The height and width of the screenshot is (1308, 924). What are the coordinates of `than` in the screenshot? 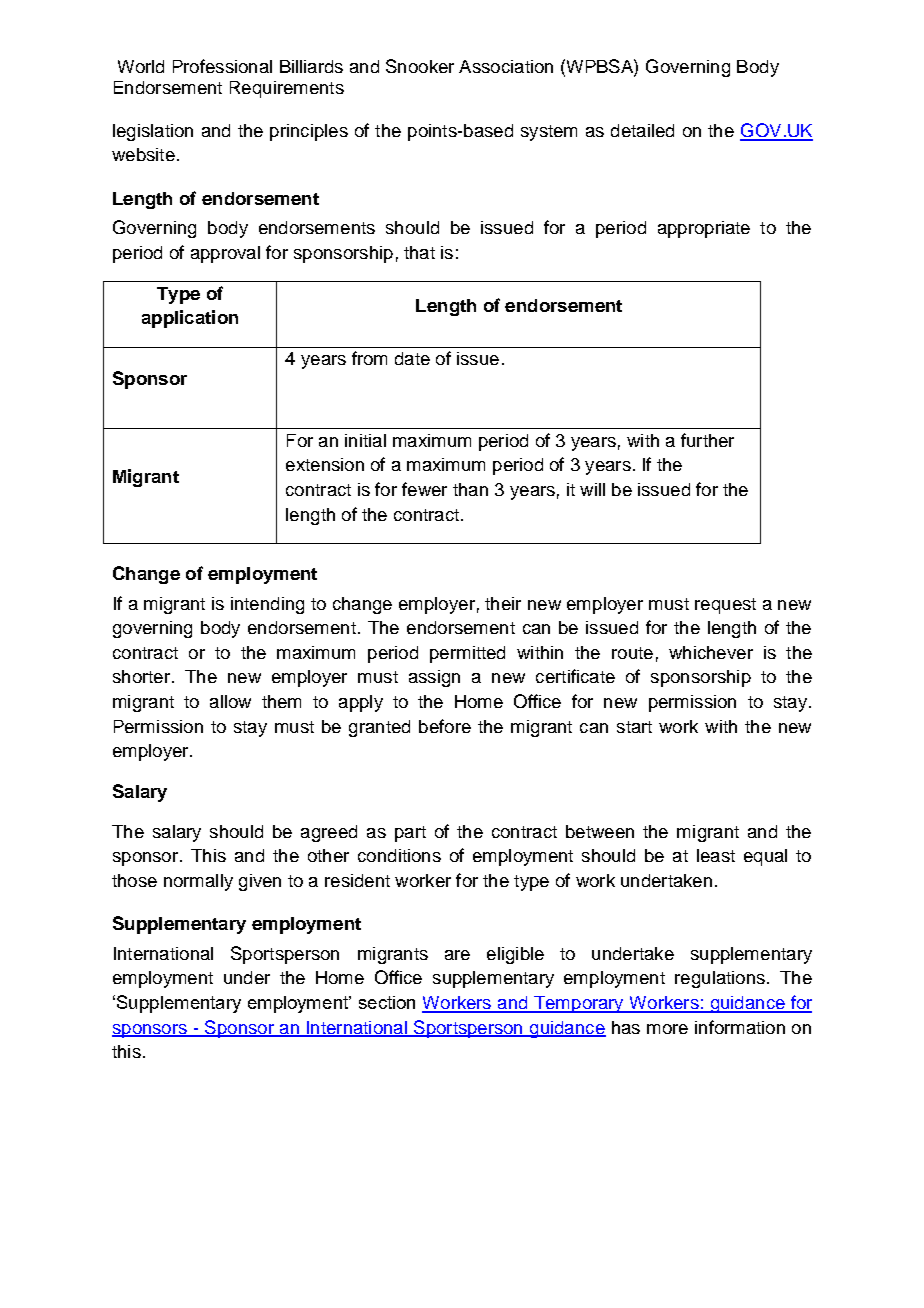 It's located at (470, 489).
